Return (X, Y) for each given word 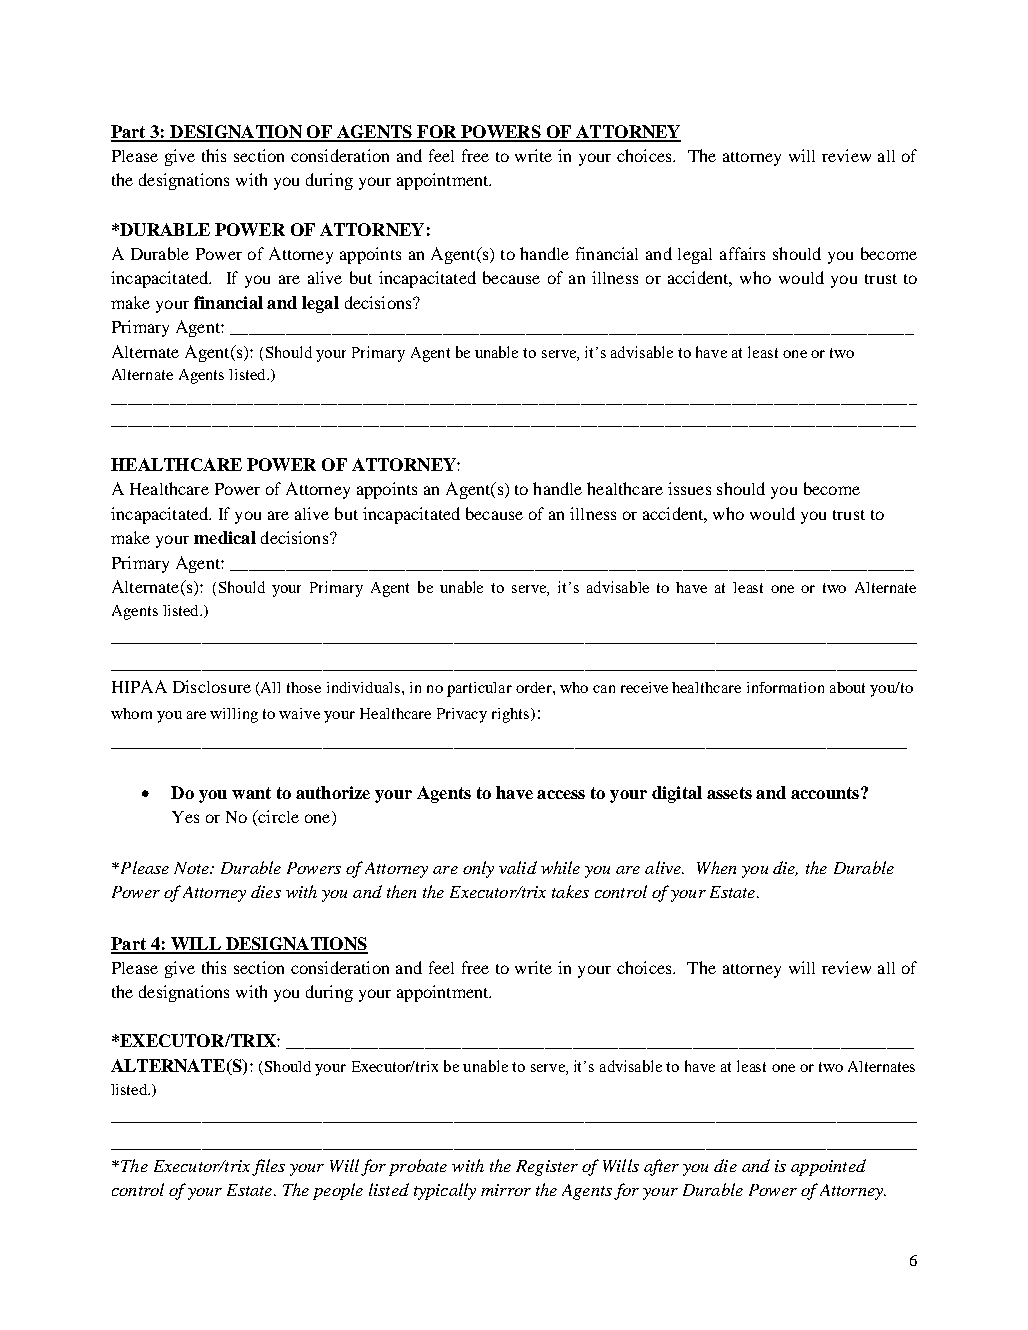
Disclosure (212, 686)
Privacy (462, 715)
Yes (185, 817)
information (785, 687)
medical (225, 537)
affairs (742, 253)
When (716, 867)
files (268, 1167)
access (561, 794)
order (535, 687)
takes (570, 891)
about (847, 687)
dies (266, 891)
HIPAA (139, 686)
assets (729, 793)
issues (689, 488)
